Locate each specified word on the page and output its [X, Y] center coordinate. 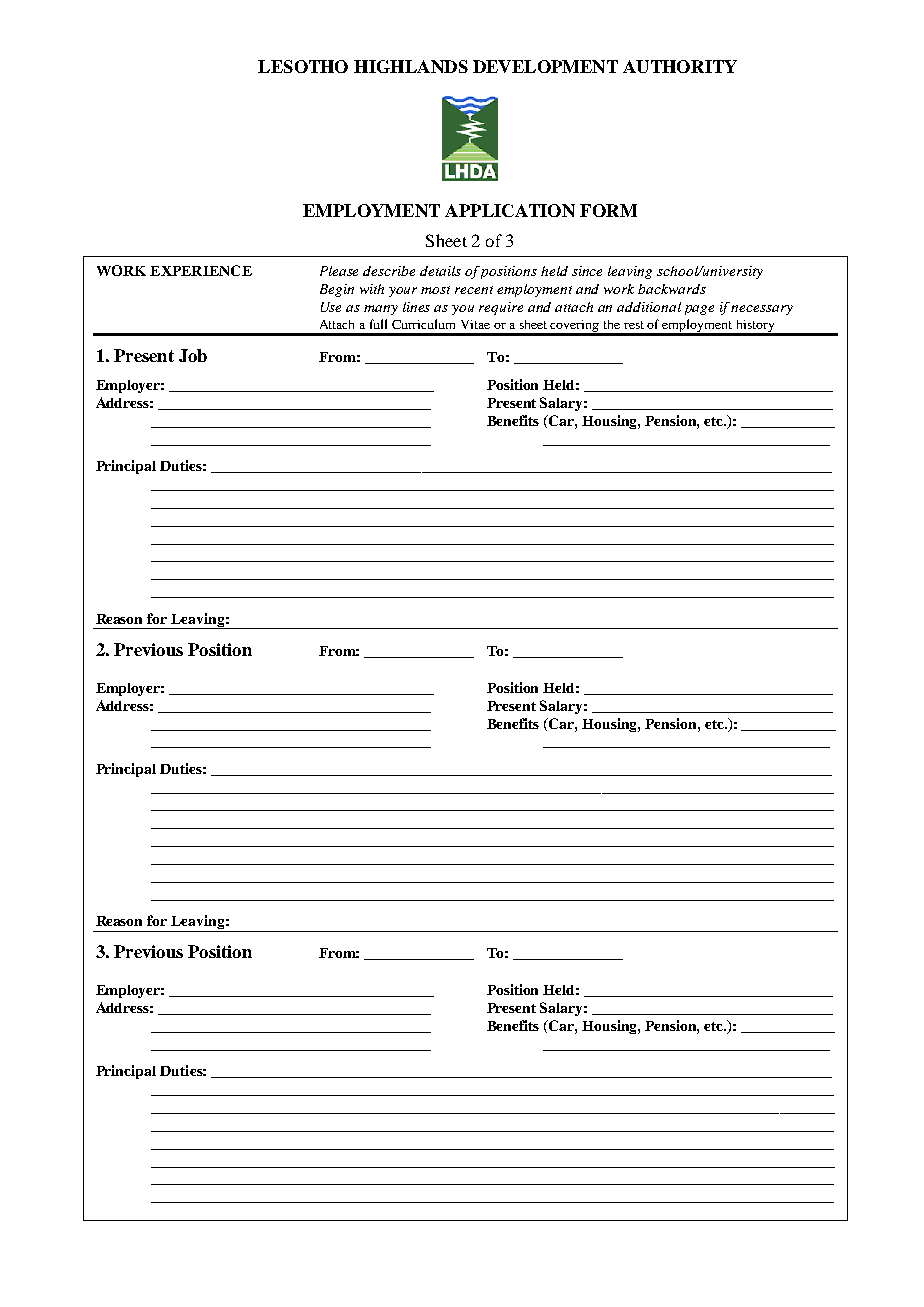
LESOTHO [303, 66]
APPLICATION [510, 210]
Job [193, 355]
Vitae [475, 324]
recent [474, 290]
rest [634, 325]
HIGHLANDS [411, 66]
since [587, 271]
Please [339, 271]
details [440, 271]
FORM [608, 210]
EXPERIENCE [201, 270]
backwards [672, 289]
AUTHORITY [680, 66]
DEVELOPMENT [545, 66]
